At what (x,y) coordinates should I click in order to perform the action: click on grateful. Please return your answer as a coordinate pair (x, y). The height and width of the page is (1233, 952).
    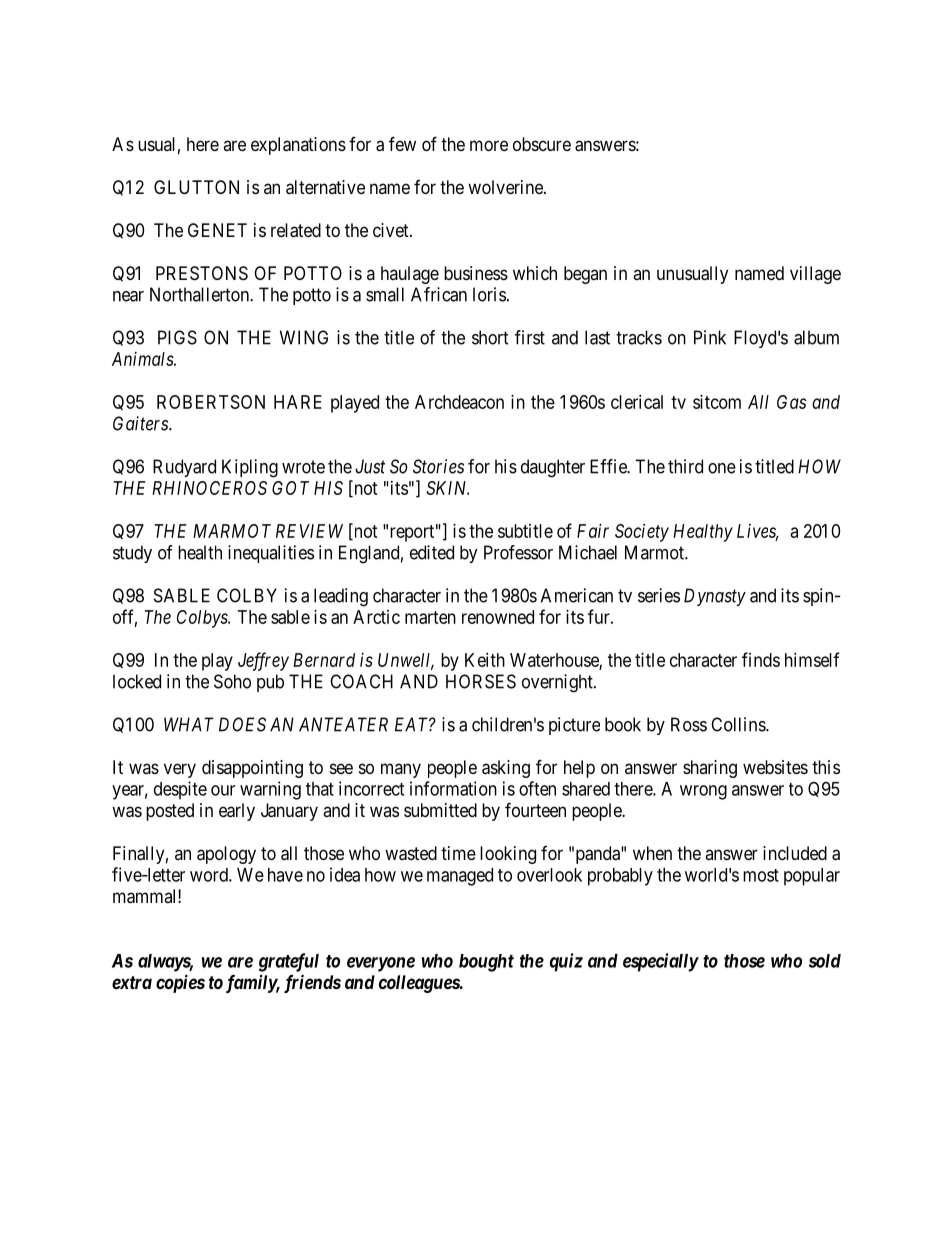
    Looking at the image, I should click on (289, 962).
